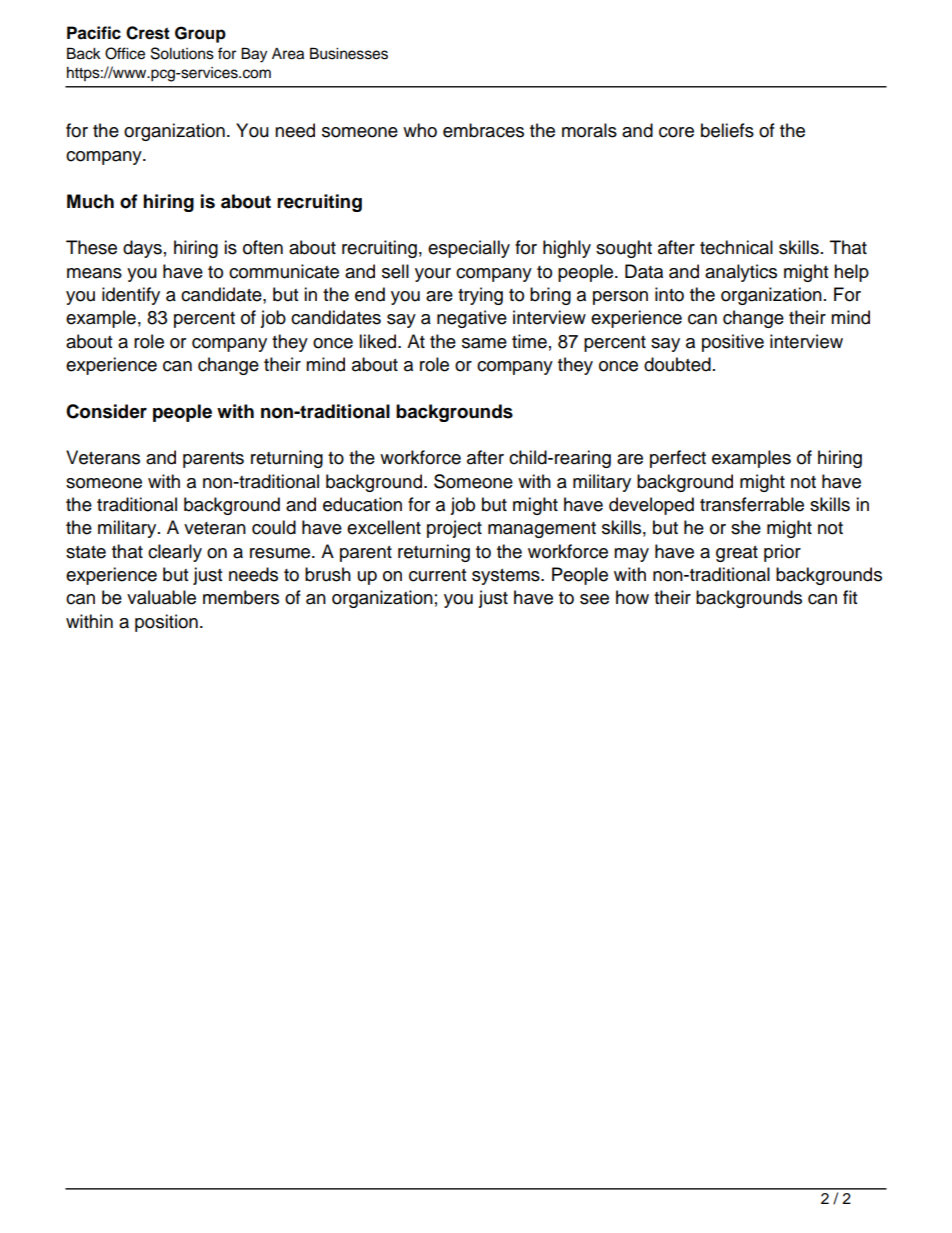 The width and height of the screenshot is (952, 1233). Describe the element at coordinates (850, 597) in the screenshot. I see `fit` at that location.
